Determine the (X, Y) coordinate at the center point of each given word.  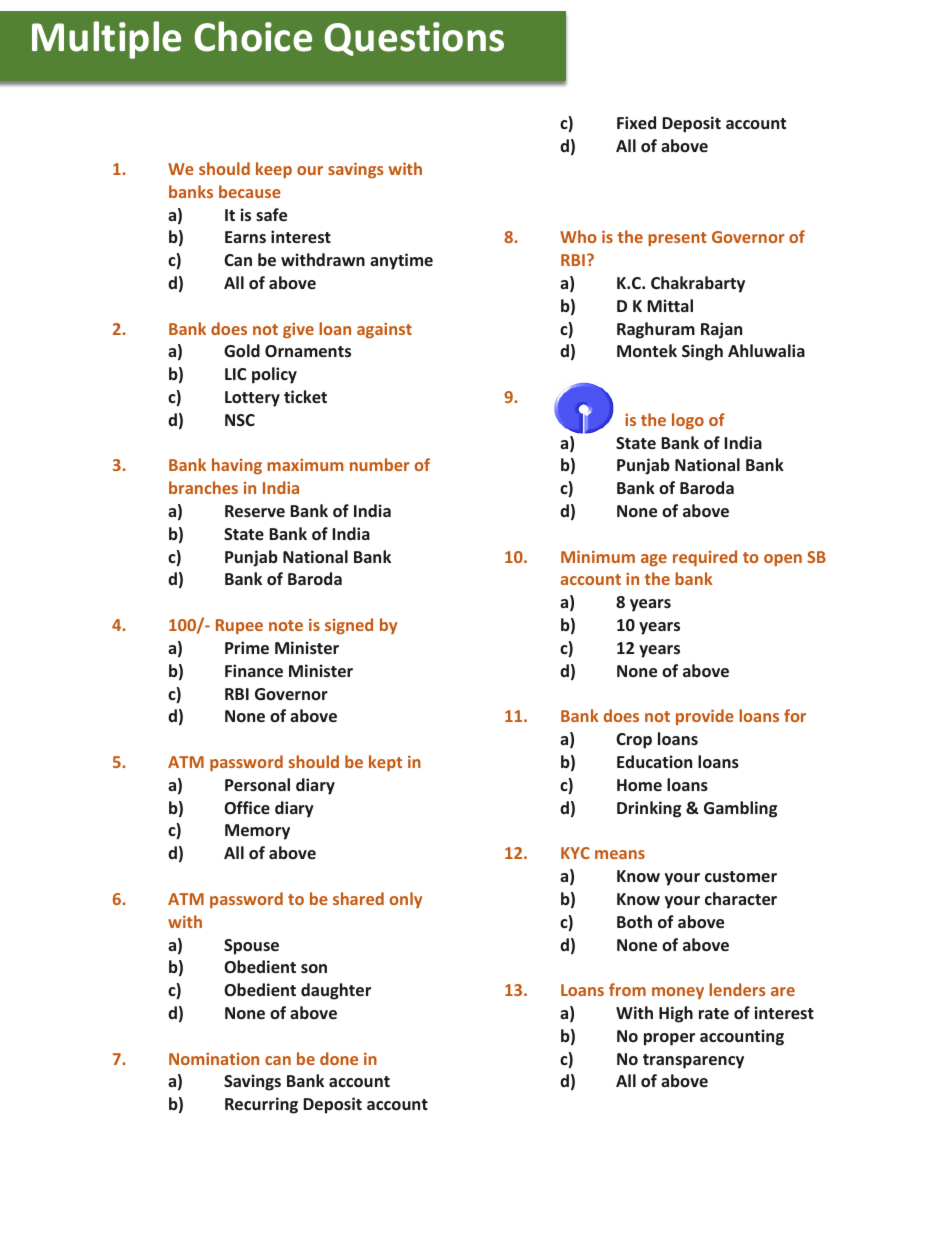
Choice (253, 36)
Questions (414, 39)
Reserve (255, 511)
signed (349, 626)
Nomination (214, 1058)
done (339, 1058)
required (705, 558)
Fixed (636, 122)
